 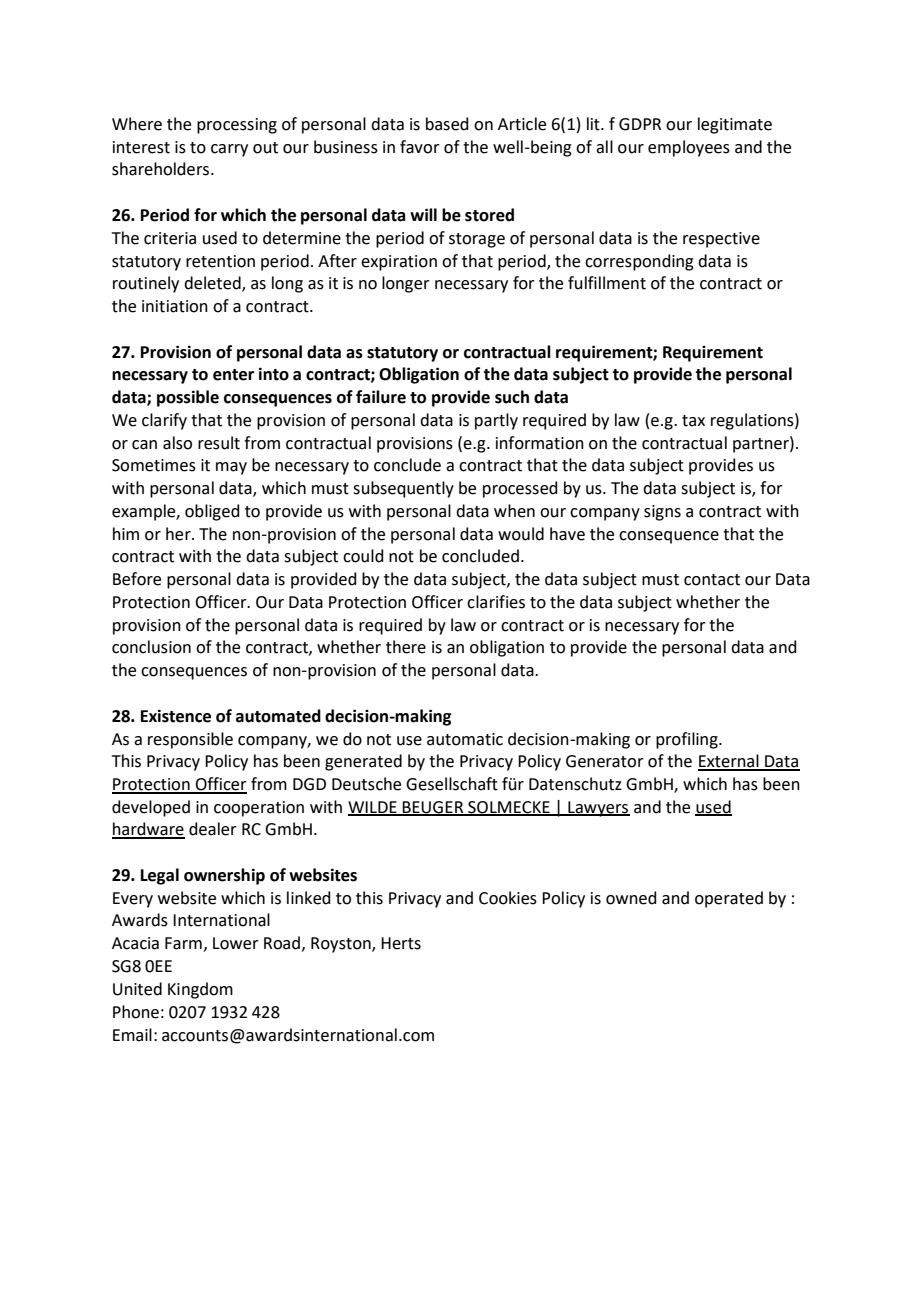 What do you see at coordinates (598, 809) in the image?
I see `Lawyers` at bounding box center [598, 809].
